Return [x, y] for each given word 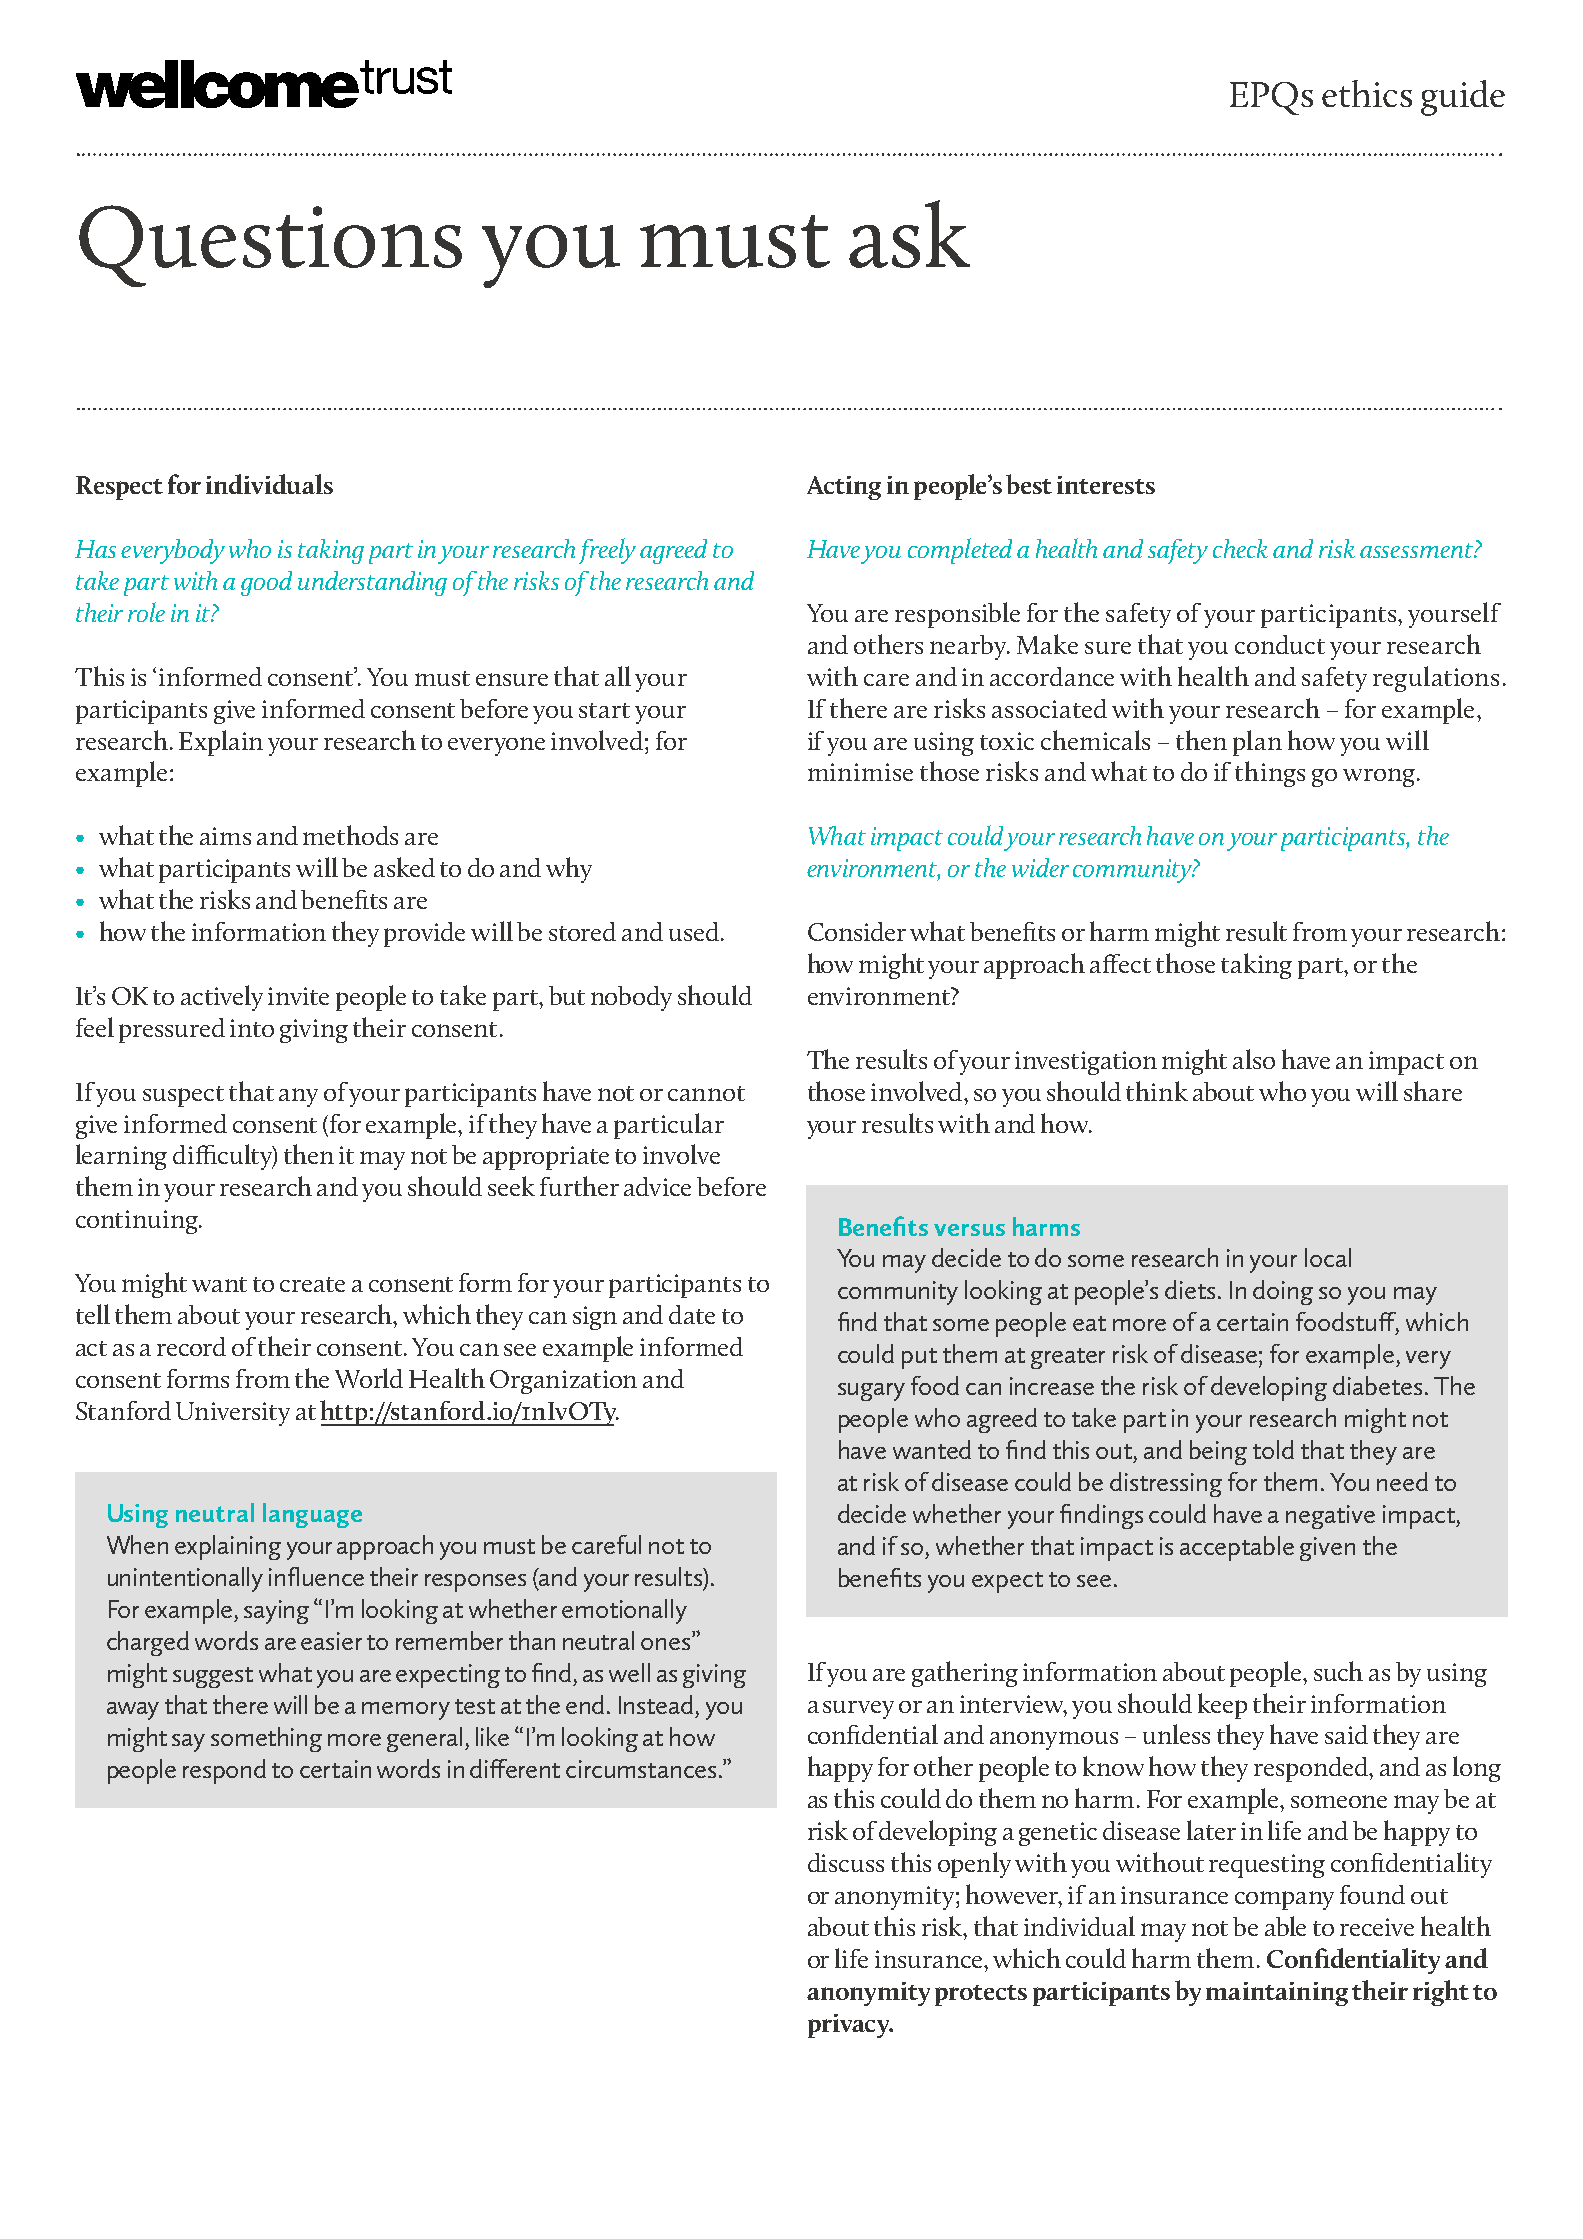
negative [1330, 1517]
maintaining [1277, 1994]
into [252, 1028]
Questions [270, 246]
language [312, 1515]
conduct [1280, 644]
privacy [850, 2026]
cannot [706, 1093]
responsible [957, 615]
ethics [1367, 93]
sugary [871, 1392]
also [1254, 1059]
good [266, 583]
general [426, 1739]
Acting [844, 488]
